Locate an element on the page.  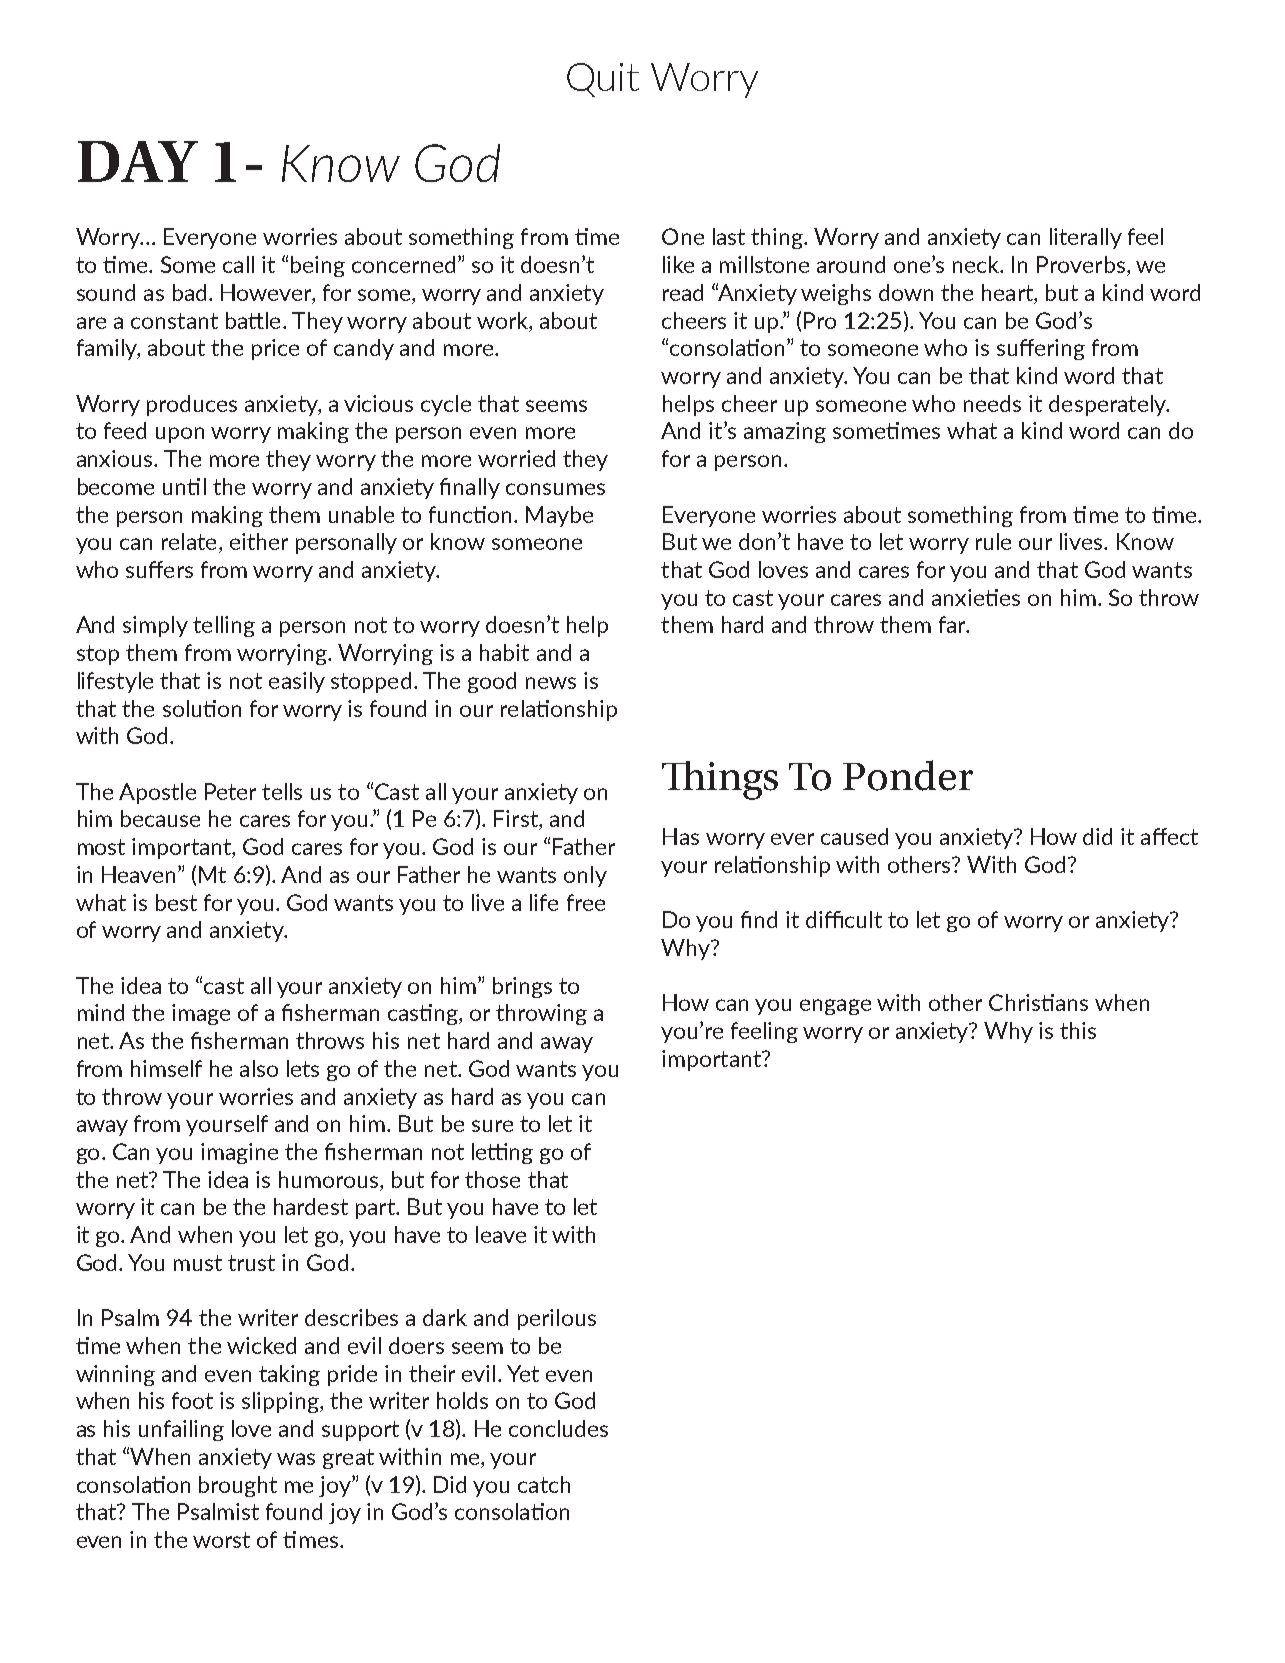
literally is located at coordinates (1086, 238).
